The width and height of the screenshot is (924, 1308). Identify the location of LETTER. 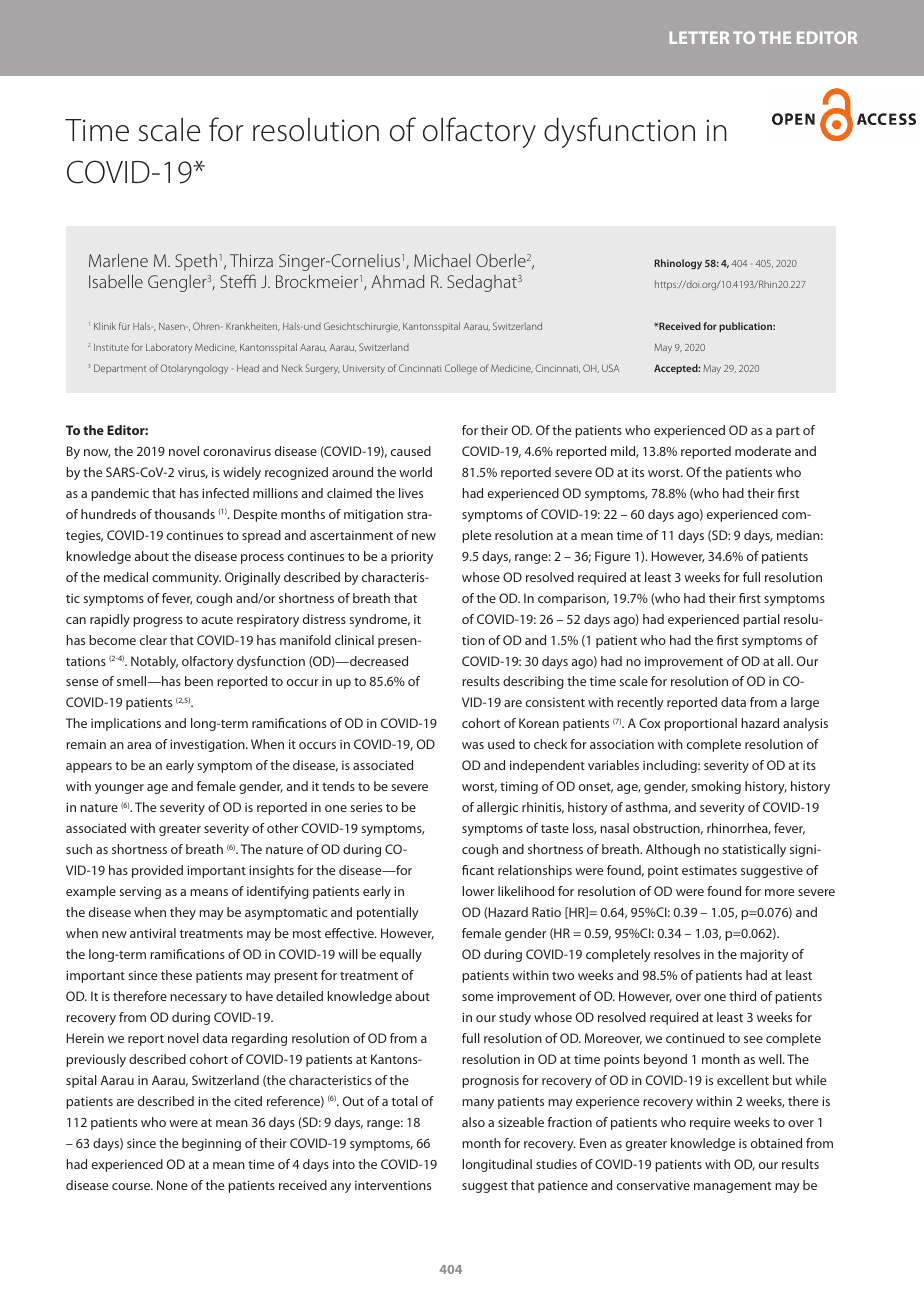
(699, 37).
